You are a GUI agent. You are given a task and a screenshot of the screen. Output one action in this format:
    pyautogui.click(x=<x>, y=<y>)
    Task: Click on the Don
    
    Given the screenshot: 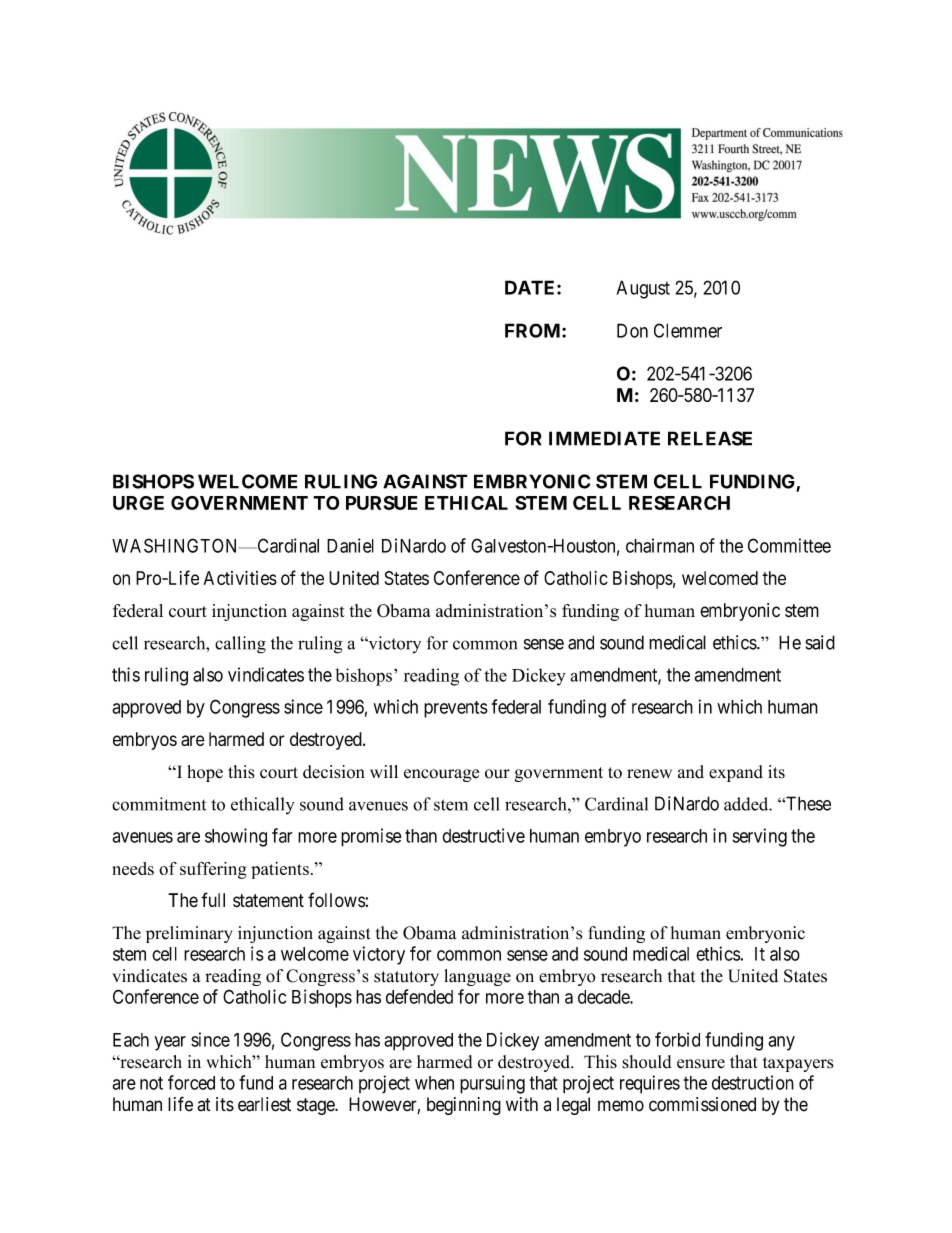 What is the action you would take?
    pyautogui.click(x=632, y=330)
